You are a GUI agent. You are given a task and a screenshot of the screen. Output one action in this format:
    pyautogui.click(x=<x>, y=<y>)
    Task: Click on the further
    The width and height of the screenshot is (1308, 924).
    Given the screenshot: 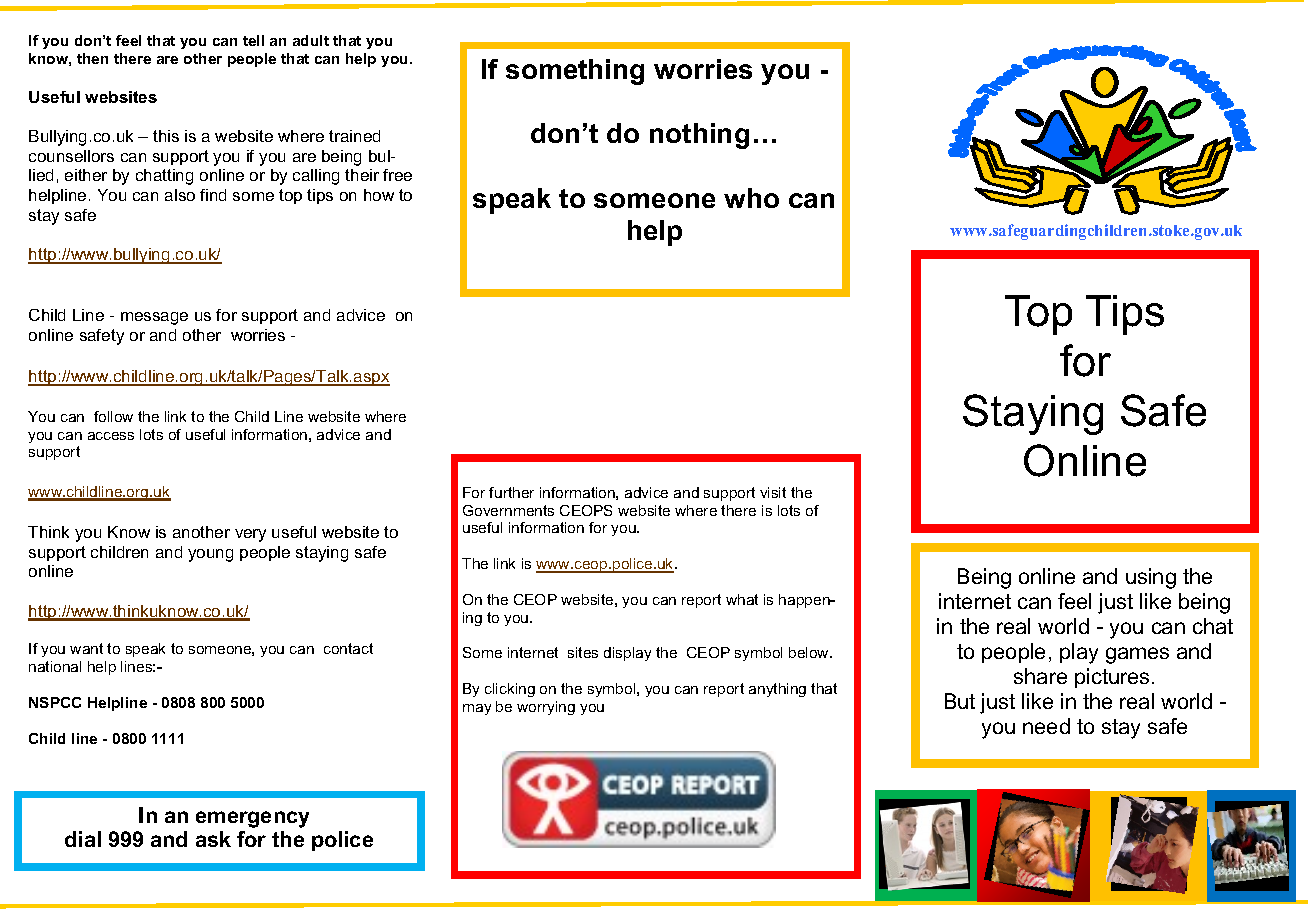 What is the action you would take?
    pyautogui.click(x=511, y=492)
